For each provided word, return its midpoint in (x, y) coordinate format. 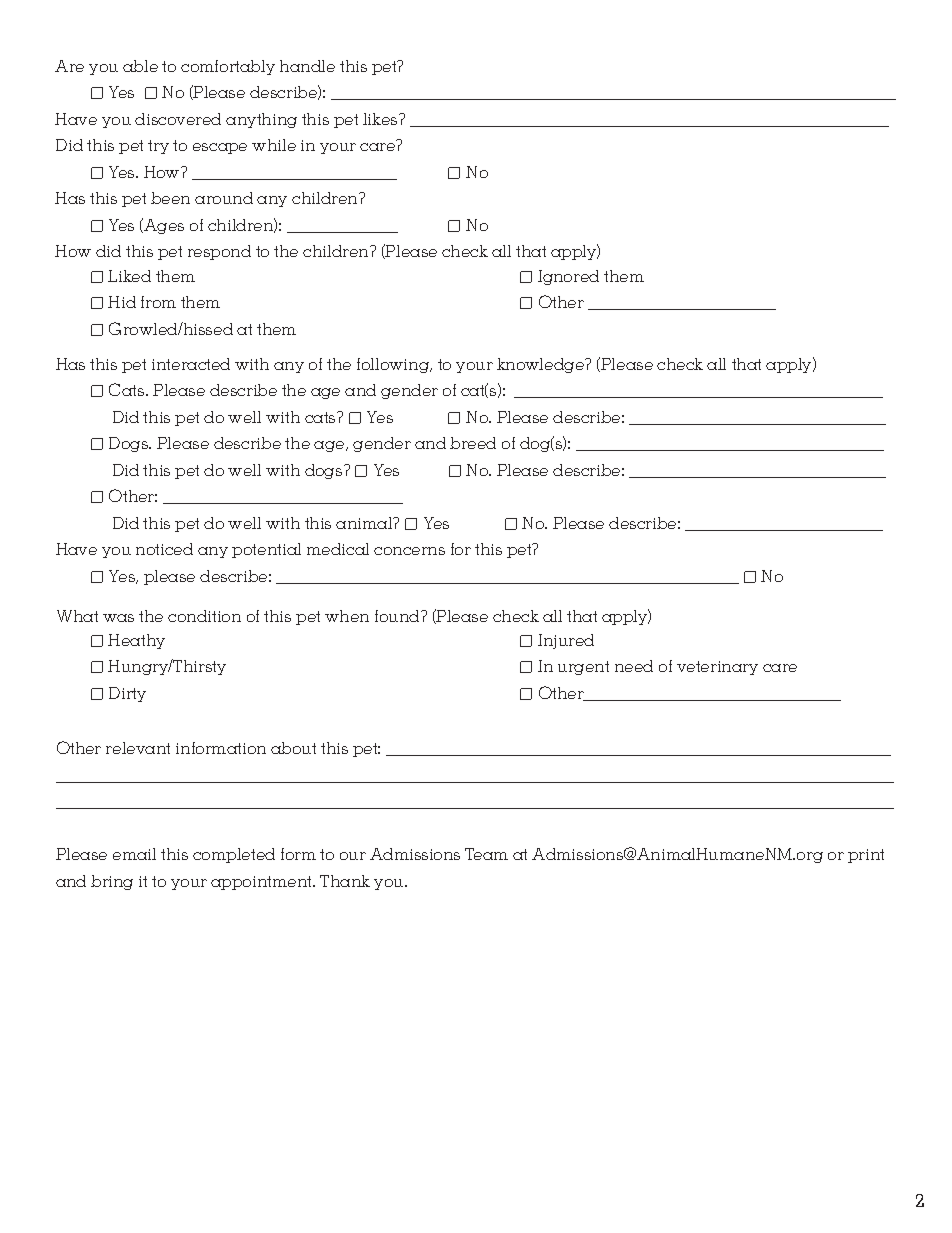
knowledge (542, 365)
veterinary (717, 668)
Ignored (568, 277)
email (134, 854)
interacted (191, 364)
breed (473, 443)
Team (486, 854)
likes (381, 119)
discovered (178, 119)
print (866, 856)
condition (204, 616)
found (398, 616)
